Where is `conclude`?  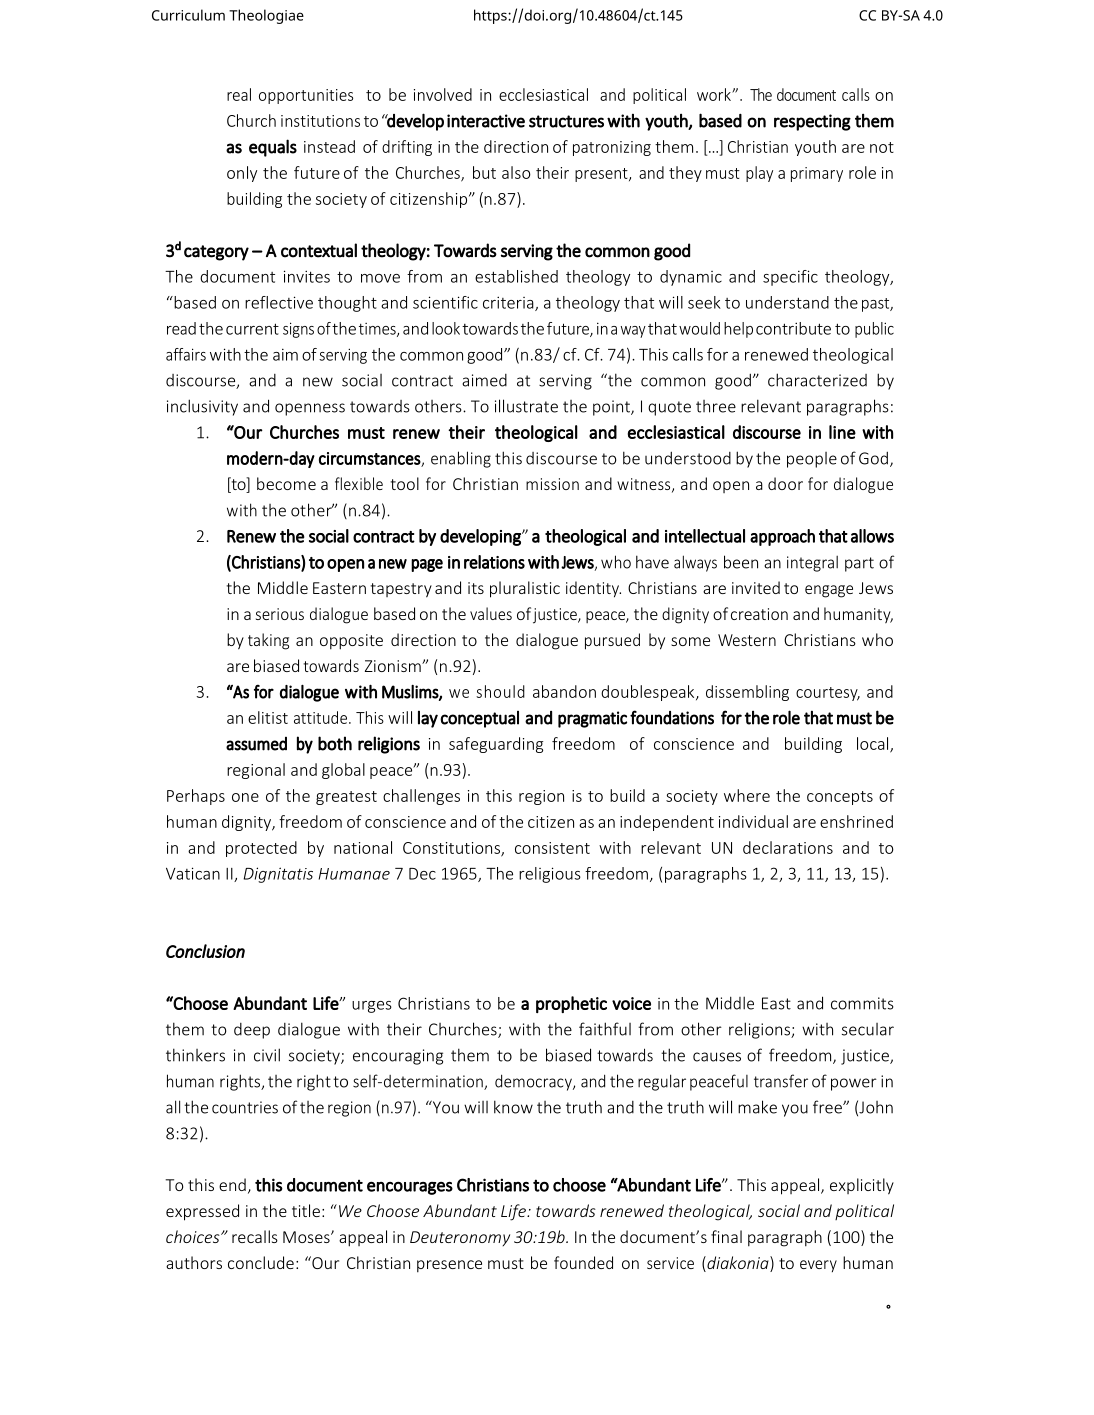
conclude is located at coordinates (261, 1262).
